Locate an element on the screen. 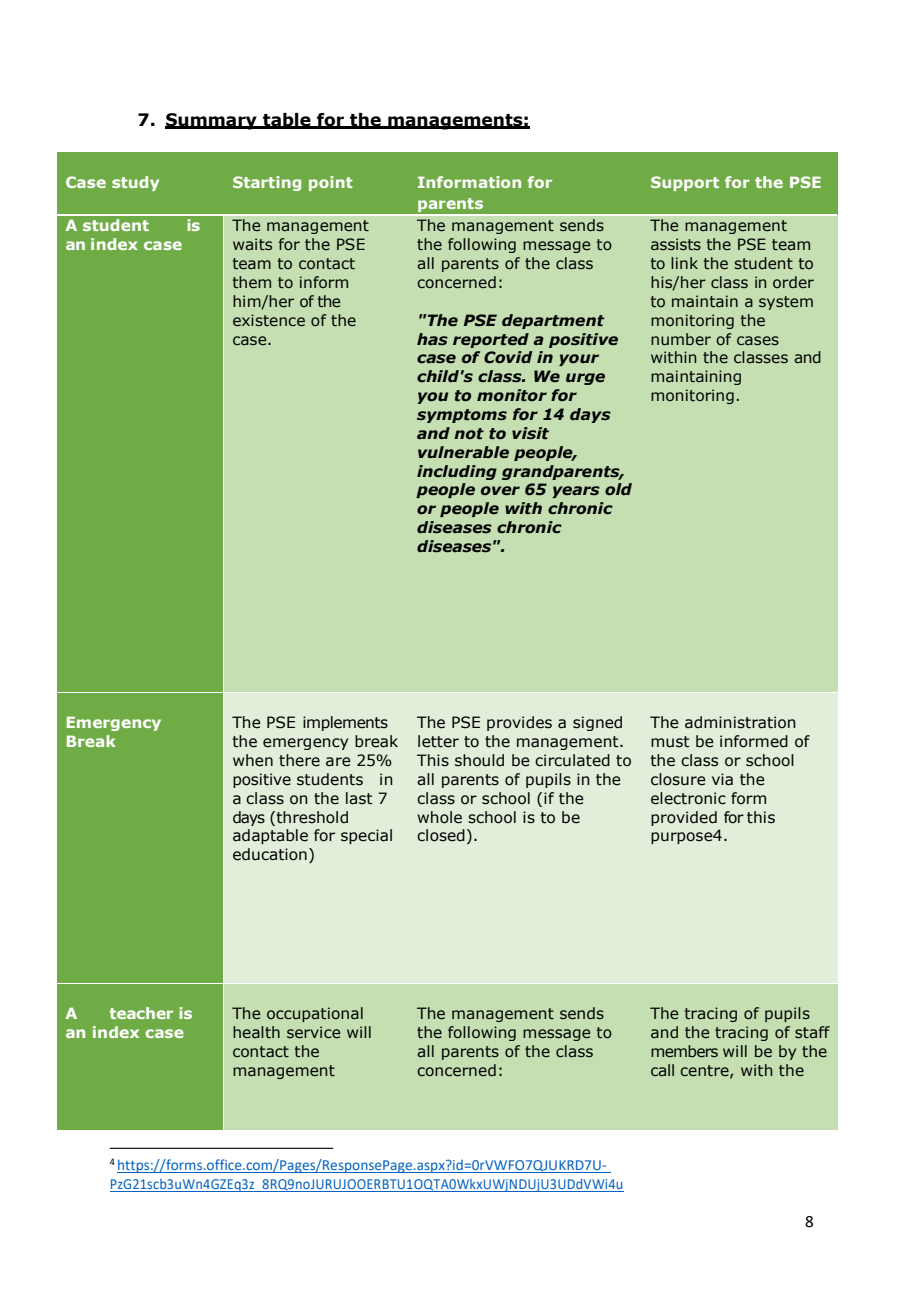 This screenshot has height=1307, width=924. members is located at coordinates (684, 1051).
